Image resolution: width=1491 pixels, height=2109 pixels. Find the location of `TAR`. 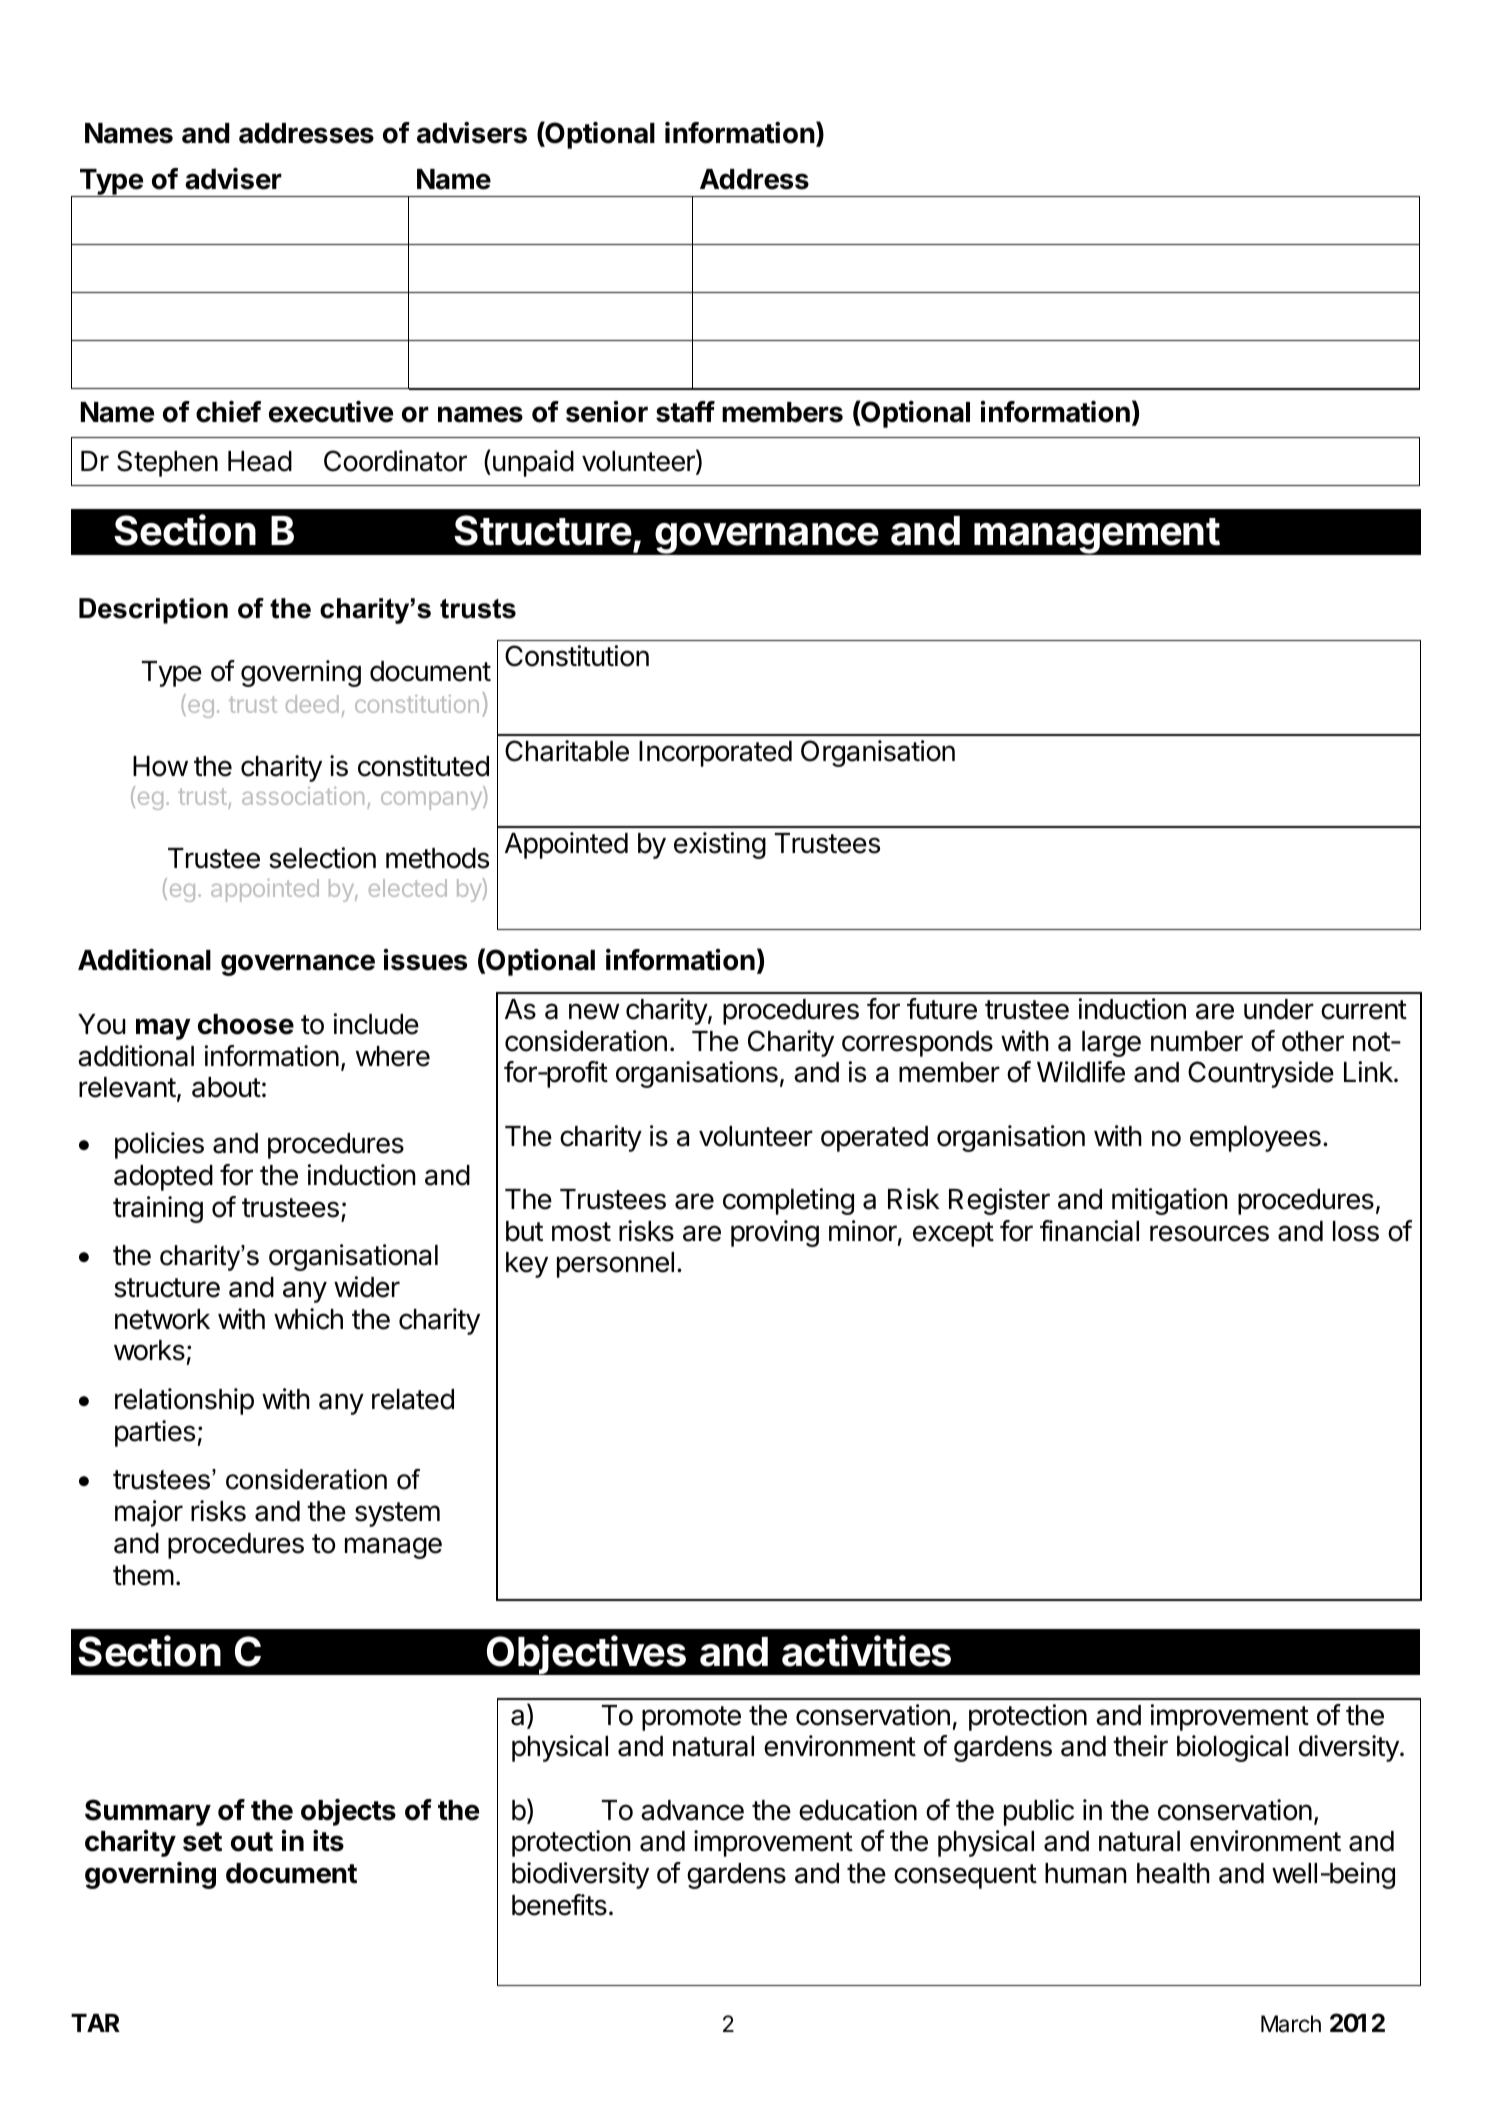

TAR is located at coordinates (95, 2023).
